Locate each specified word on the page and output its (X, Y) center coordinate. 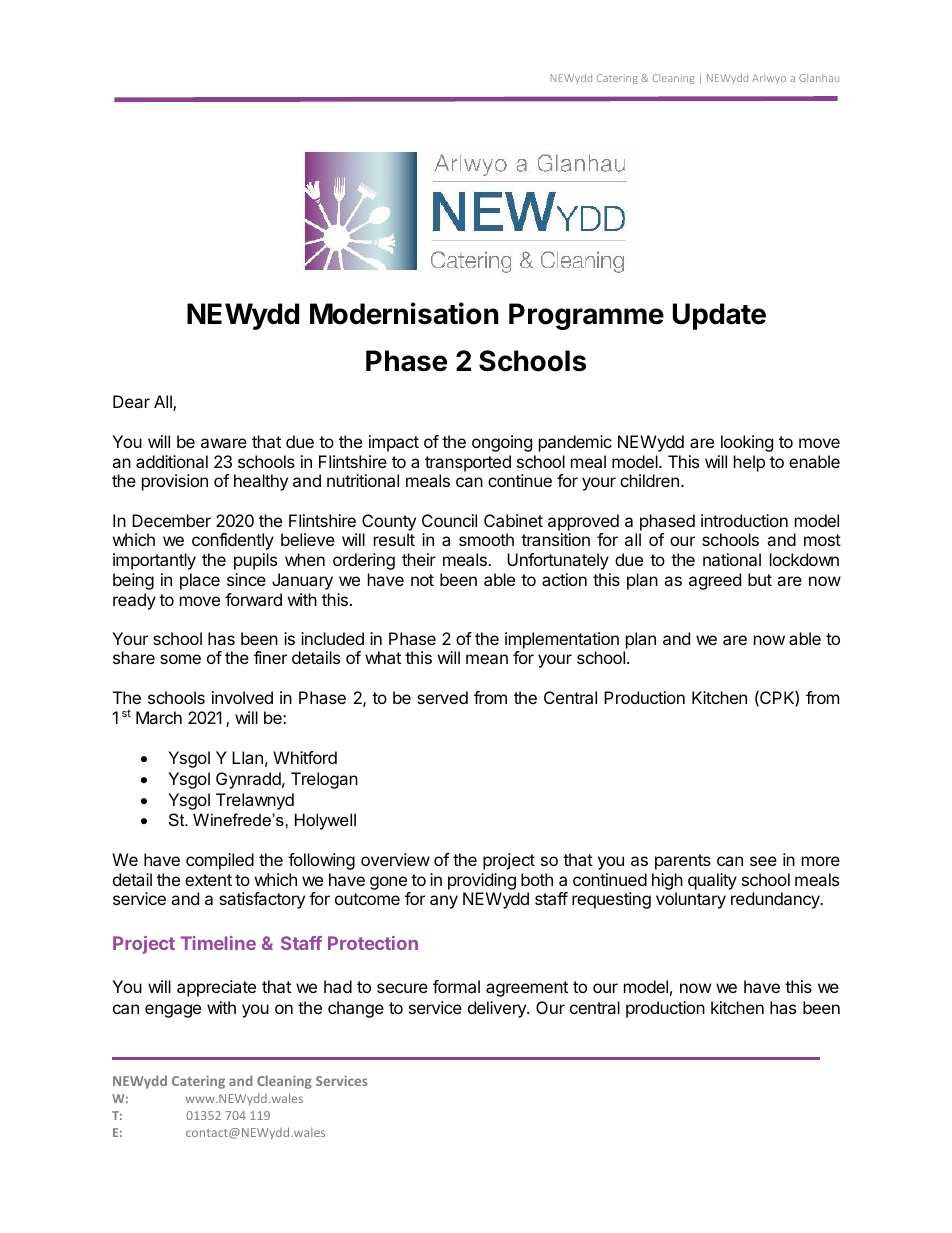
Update (719, 316)
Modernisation (404, 313)
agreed (715, 581)
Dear (131, 401)
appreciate (216, 988)
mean (487, 659)
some (180, 659)
